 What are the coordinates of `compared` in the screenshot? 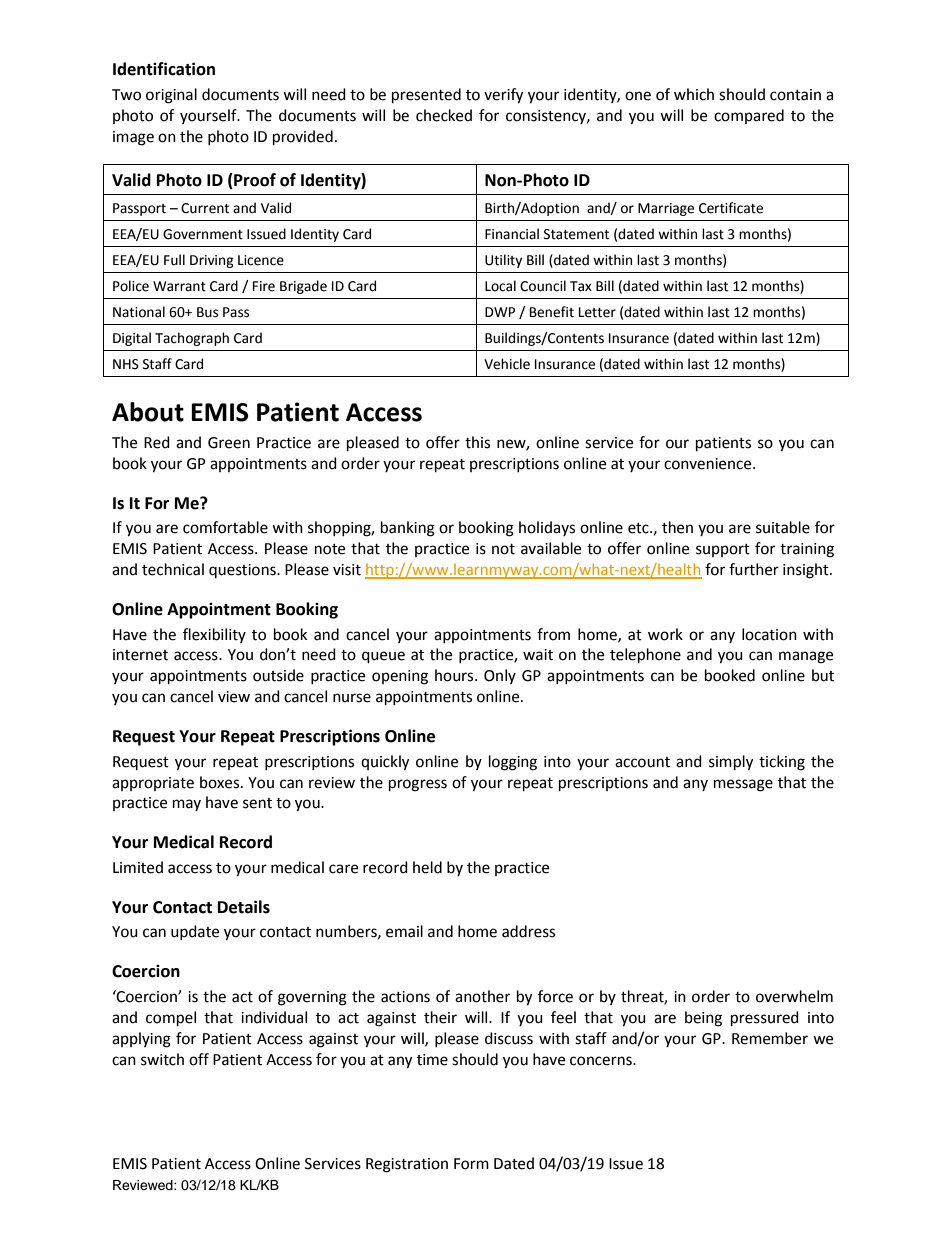 It's located at (749, 116).
